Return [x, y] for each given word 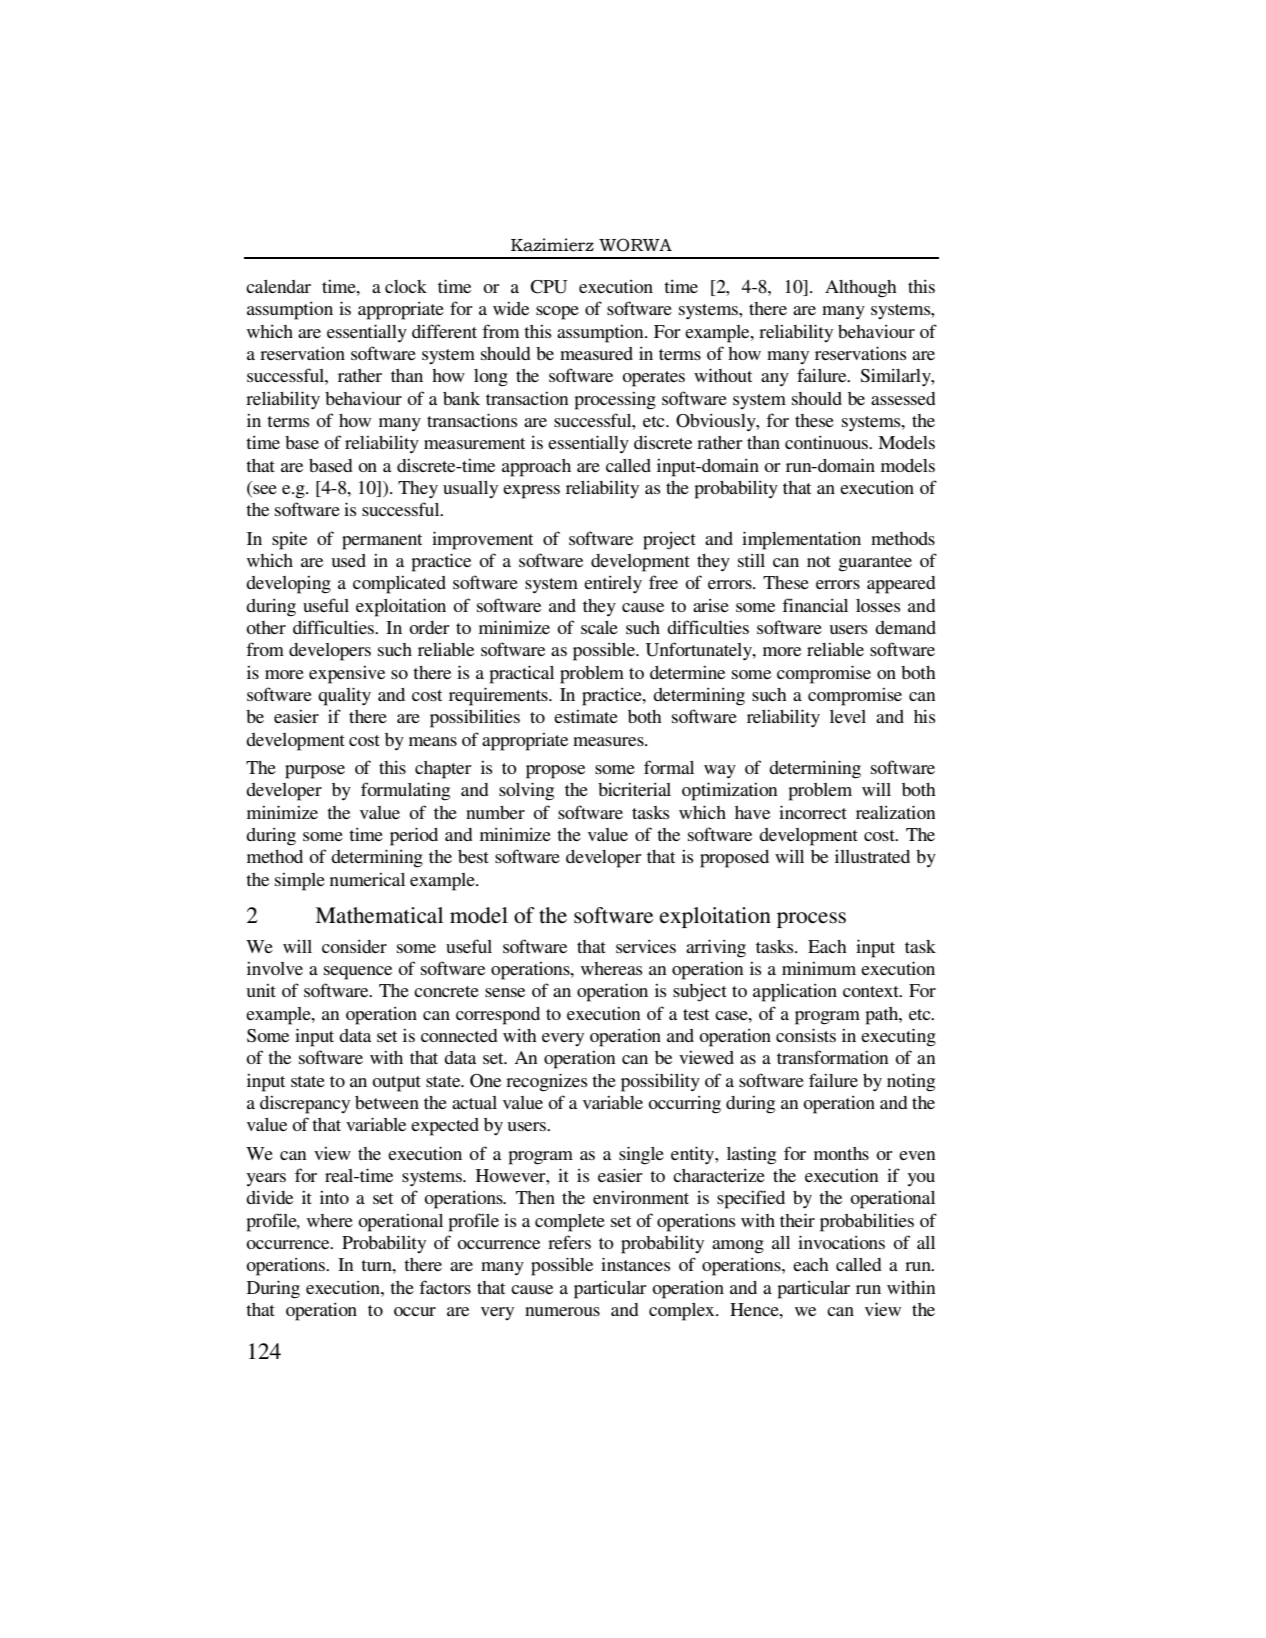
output [396, 1084]
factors [445, 1287]
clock [406, 286]
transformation [833, 1057]
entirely [613, 584]
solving [526, 791]
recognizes [547, 1082]
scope [557, 313]
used [349, 560]
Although [861, 289]
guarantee [875, 564]
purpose [315, 772]
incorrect [813, 812]
